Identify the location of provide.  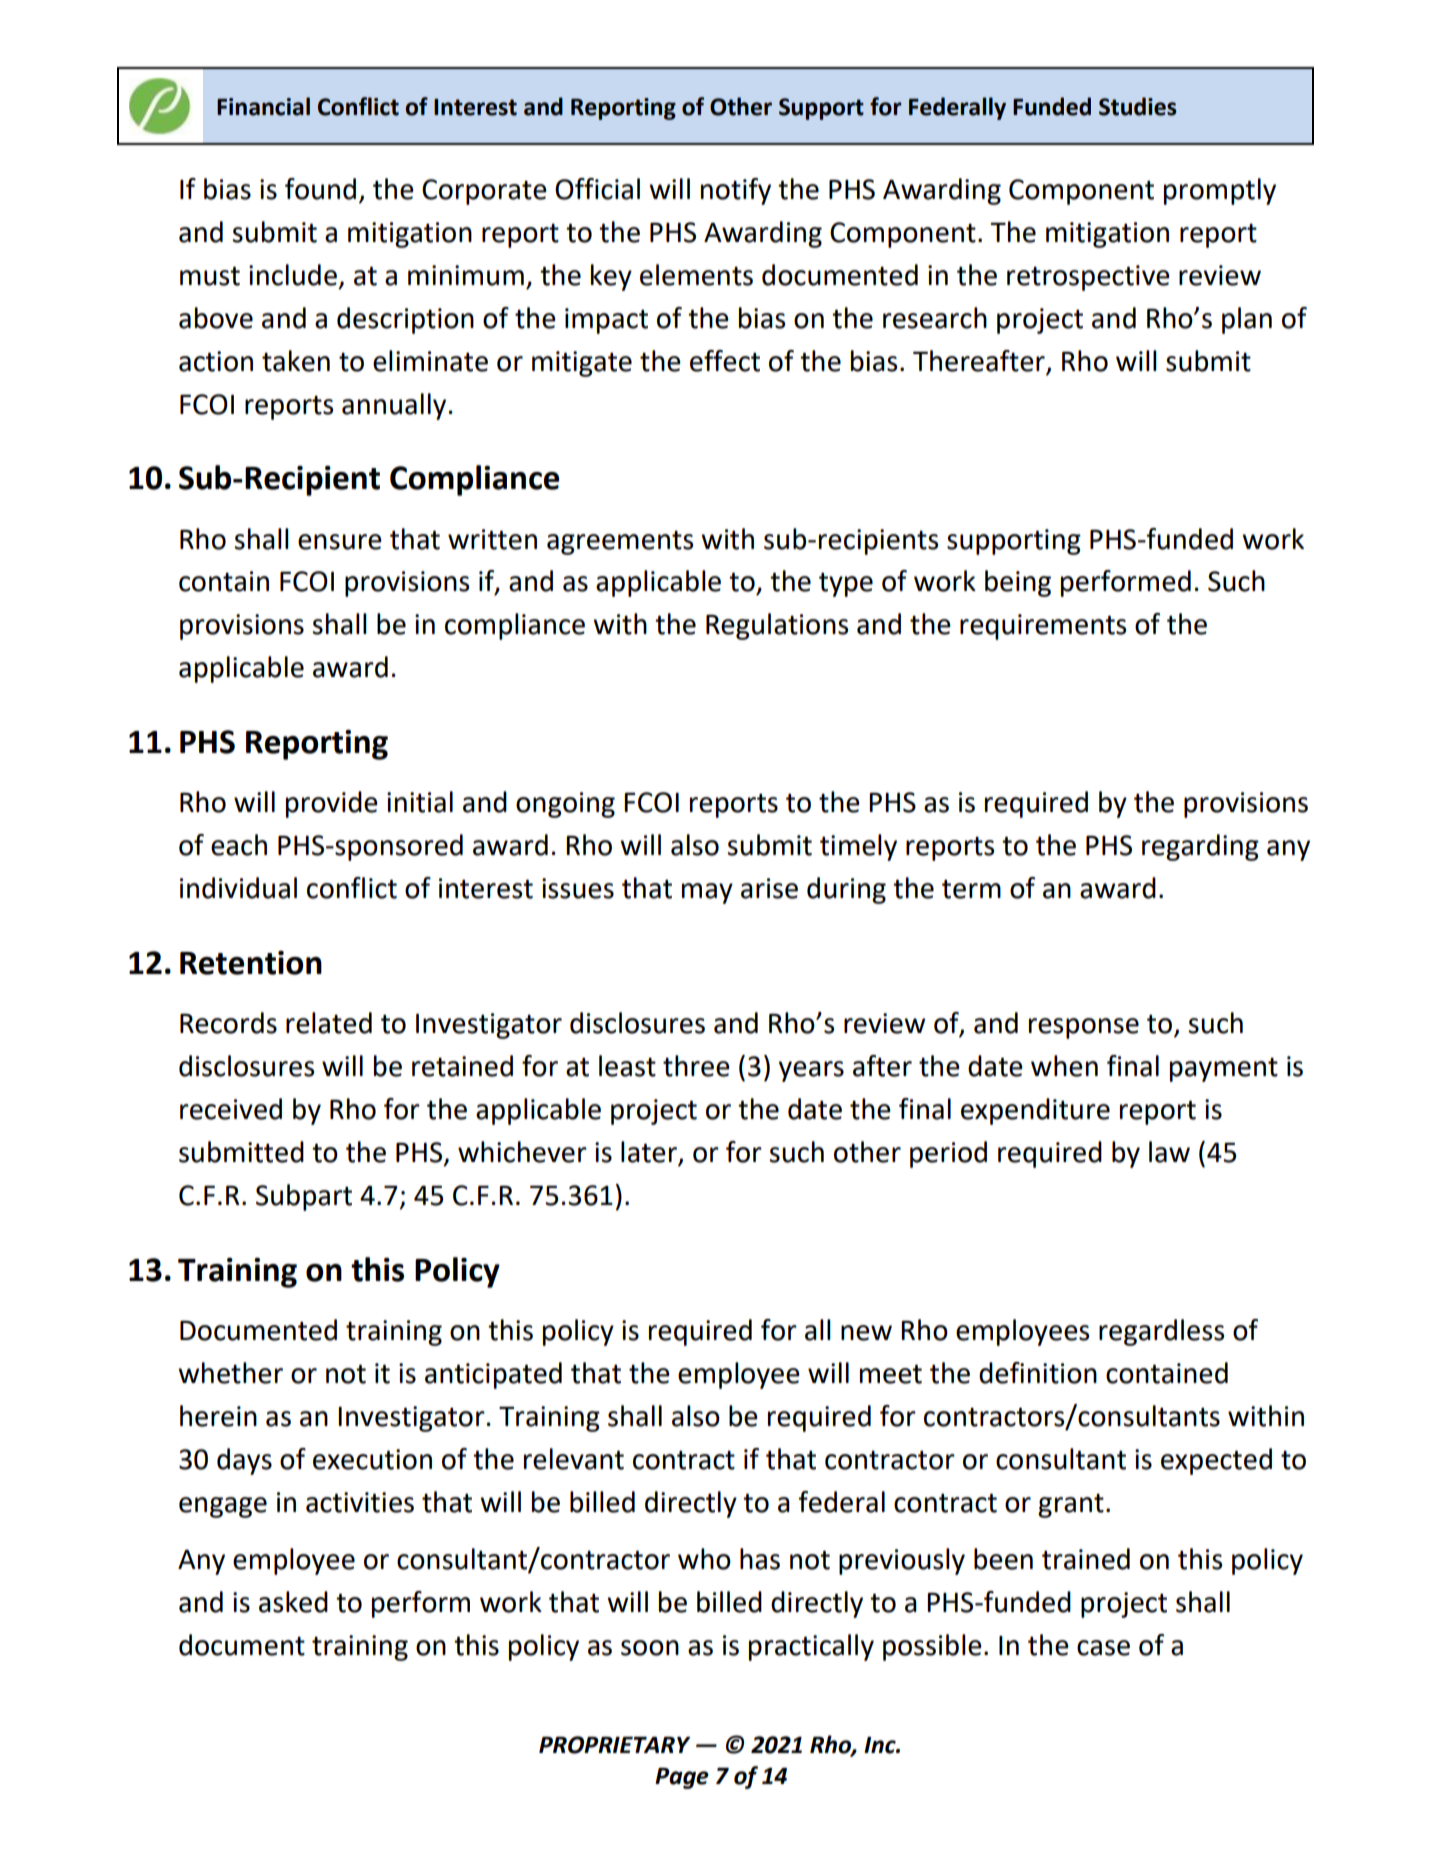
(332, 804).
